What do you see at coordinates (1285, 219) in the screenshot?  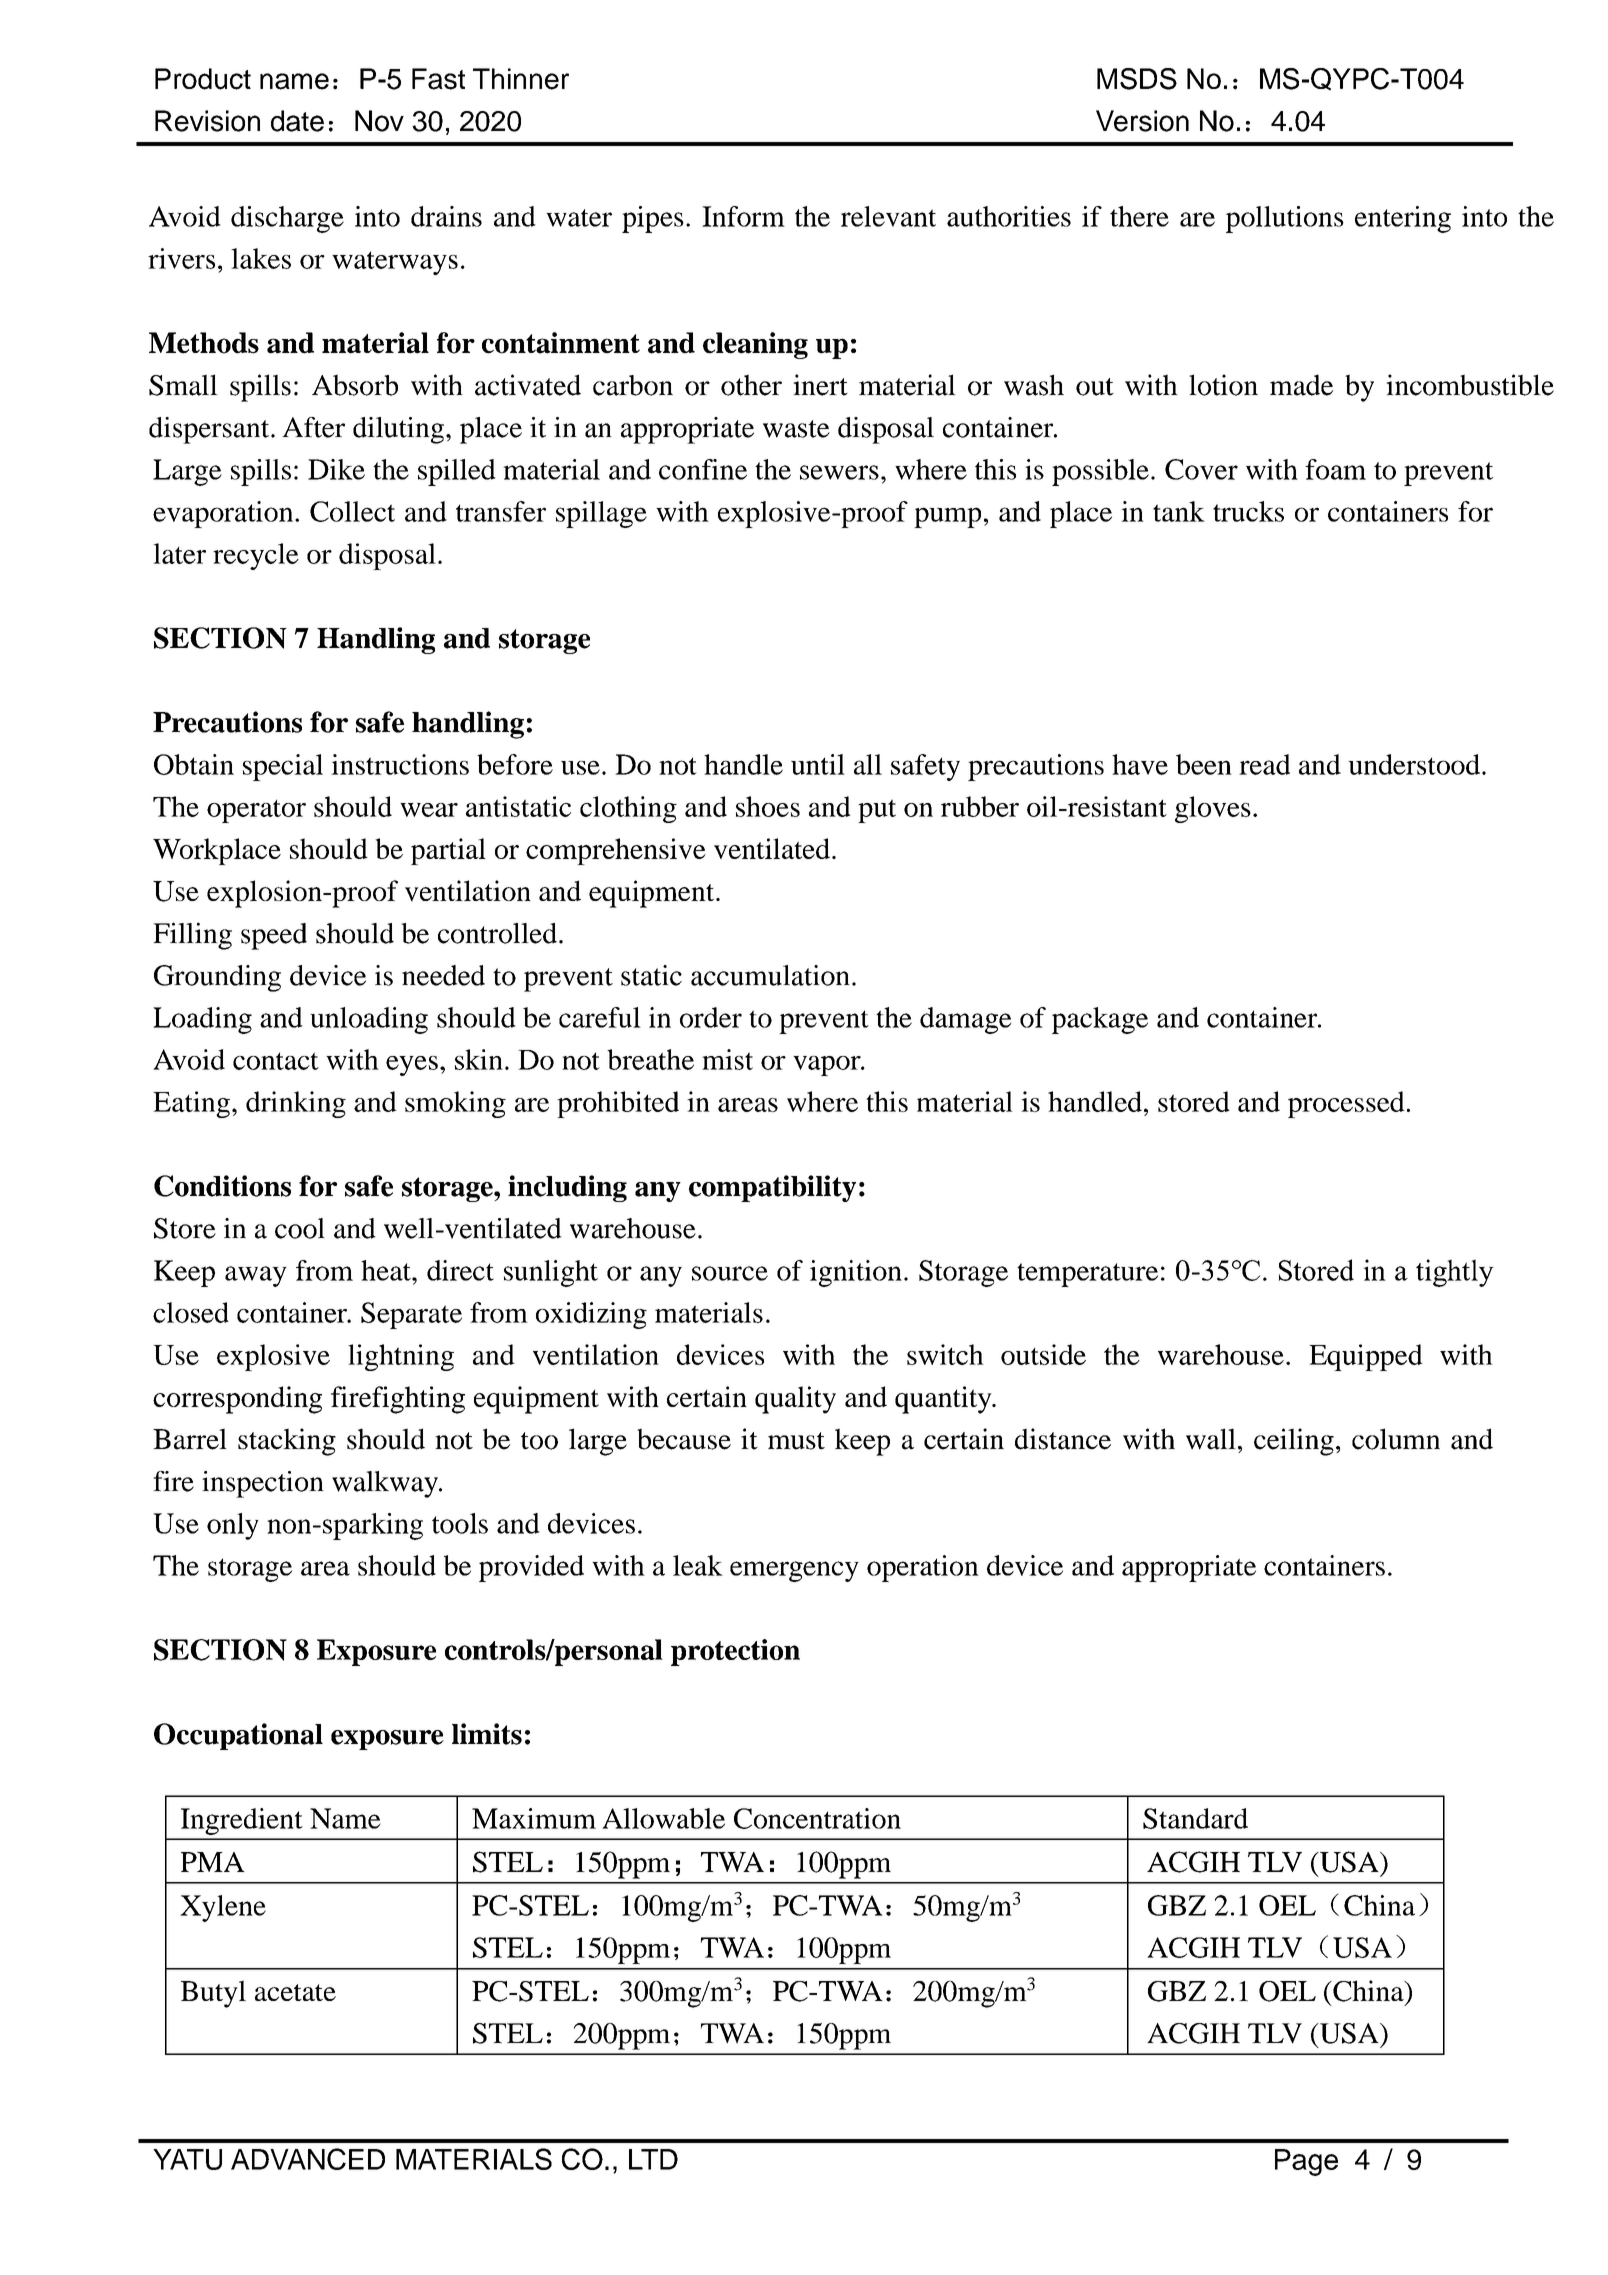 I see `pollutions` at bounding box center [1285, 219].
